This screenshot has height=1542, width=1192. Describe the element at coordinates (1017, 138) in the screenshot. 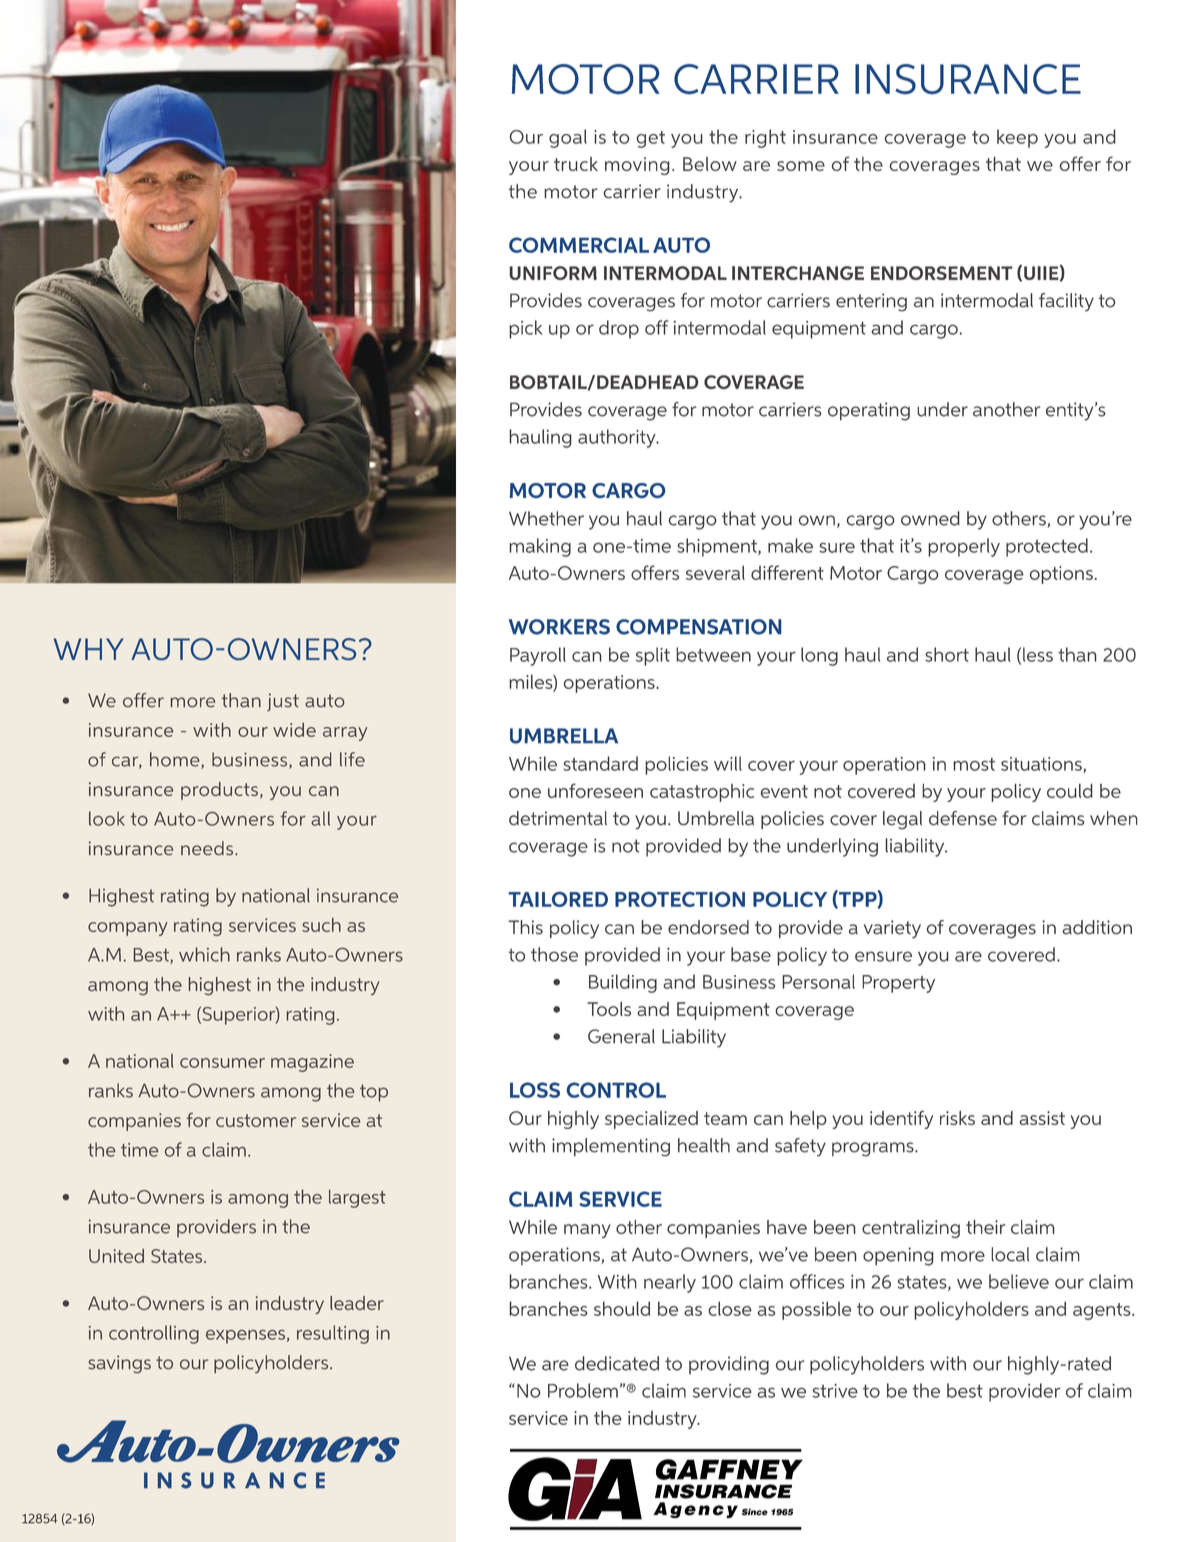

I see `keep` at that location.
